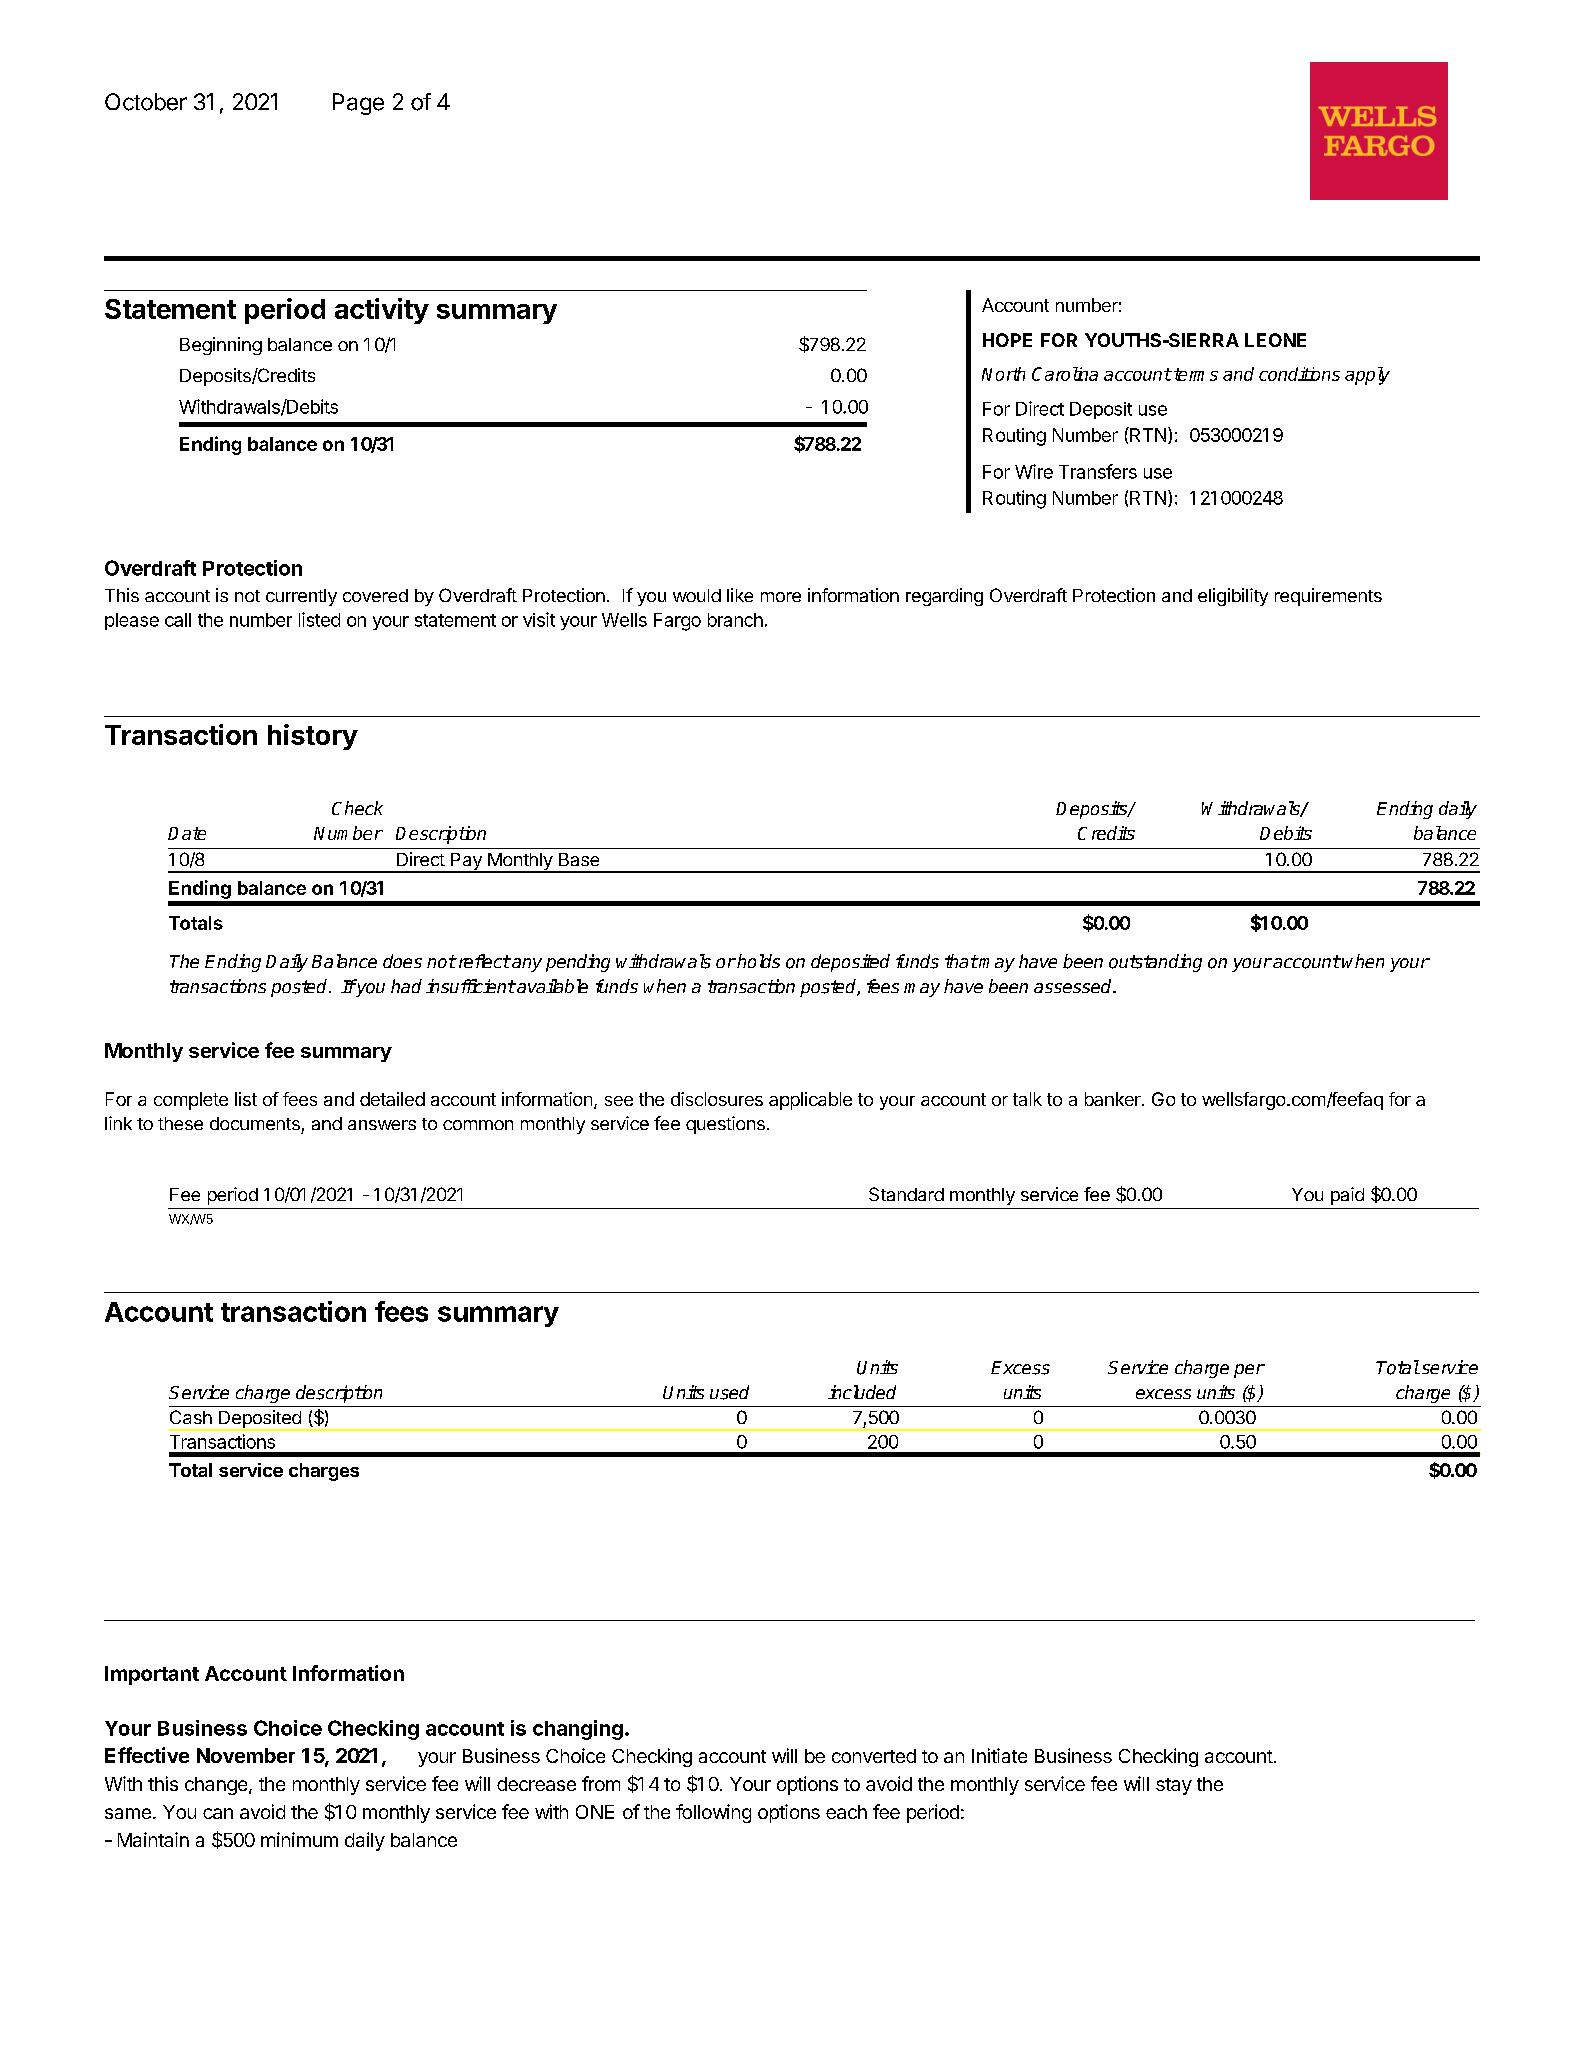 The height and width of the document is (2055, 1588). Describe the element at coordinates (713, 1813) in the document. I see `following` at that location.
